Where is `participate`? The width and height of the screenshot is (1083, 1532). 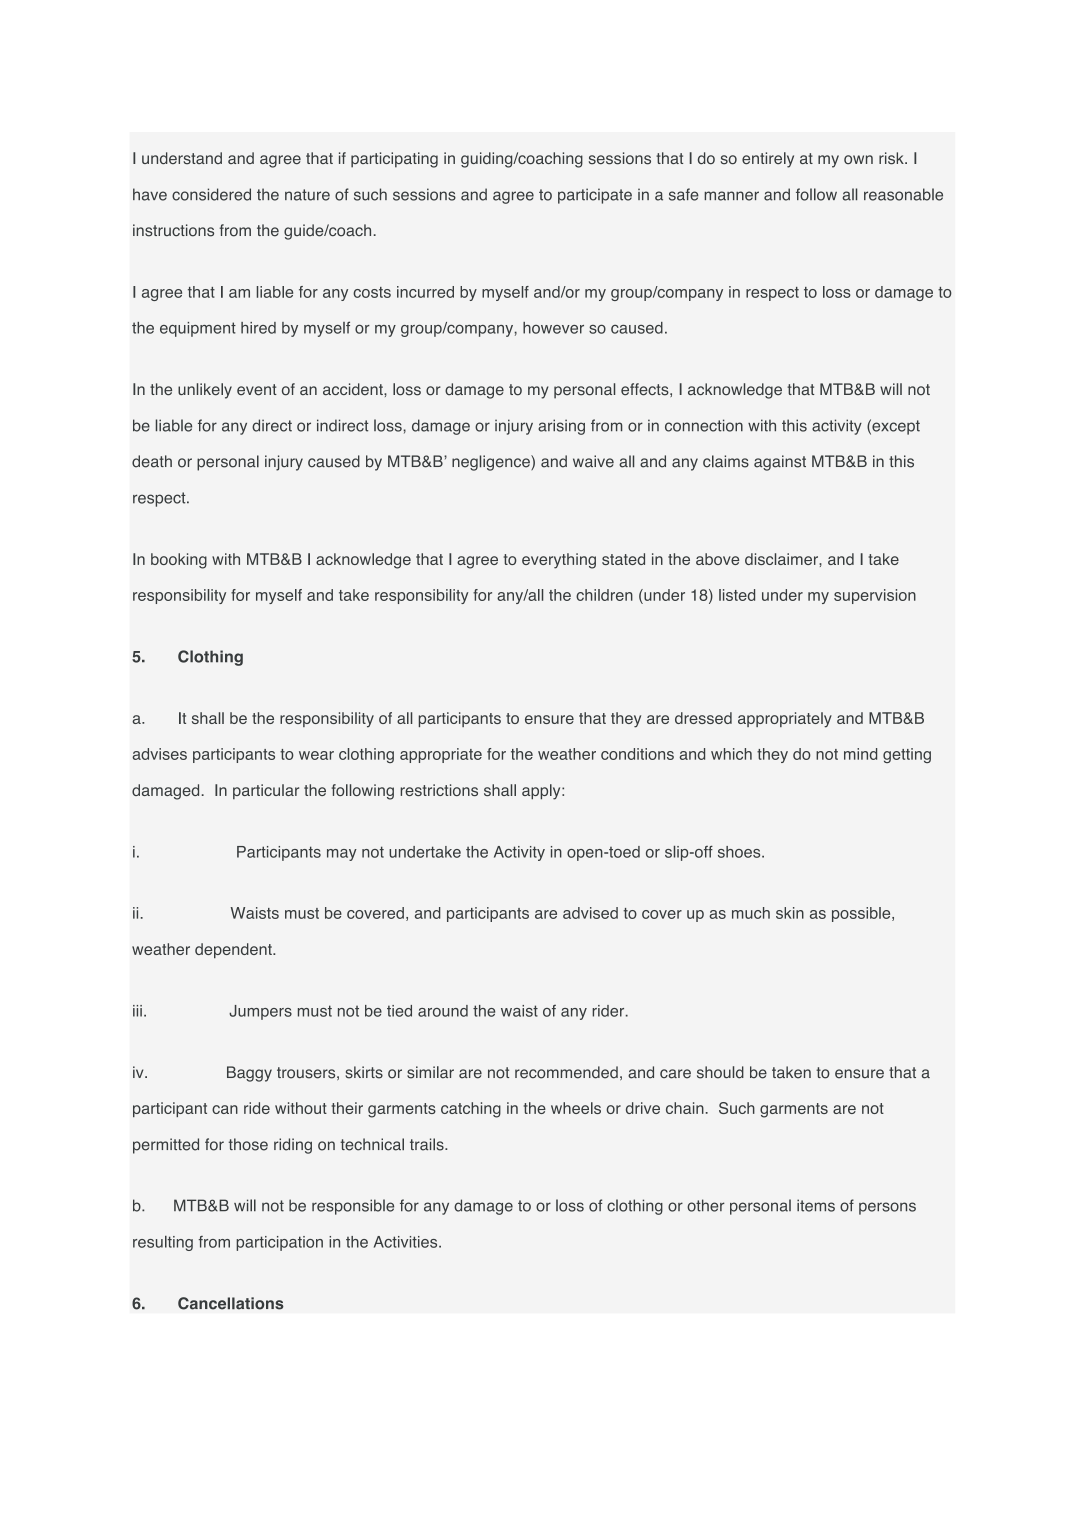
participate is located at coordinates (595, 196).
